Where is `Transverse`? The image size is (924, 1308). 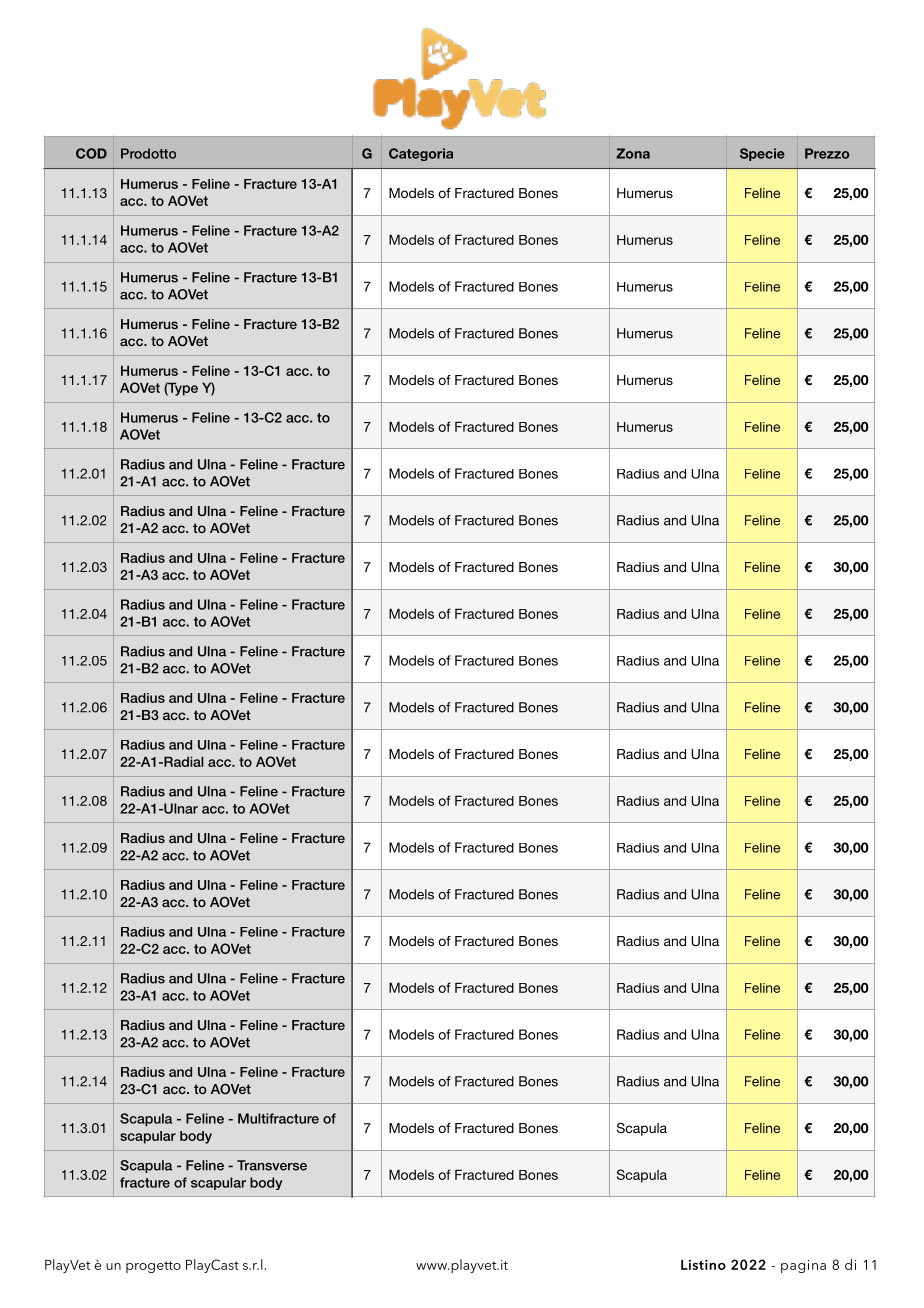
Transverse is located at coordinates (272, 1165).
